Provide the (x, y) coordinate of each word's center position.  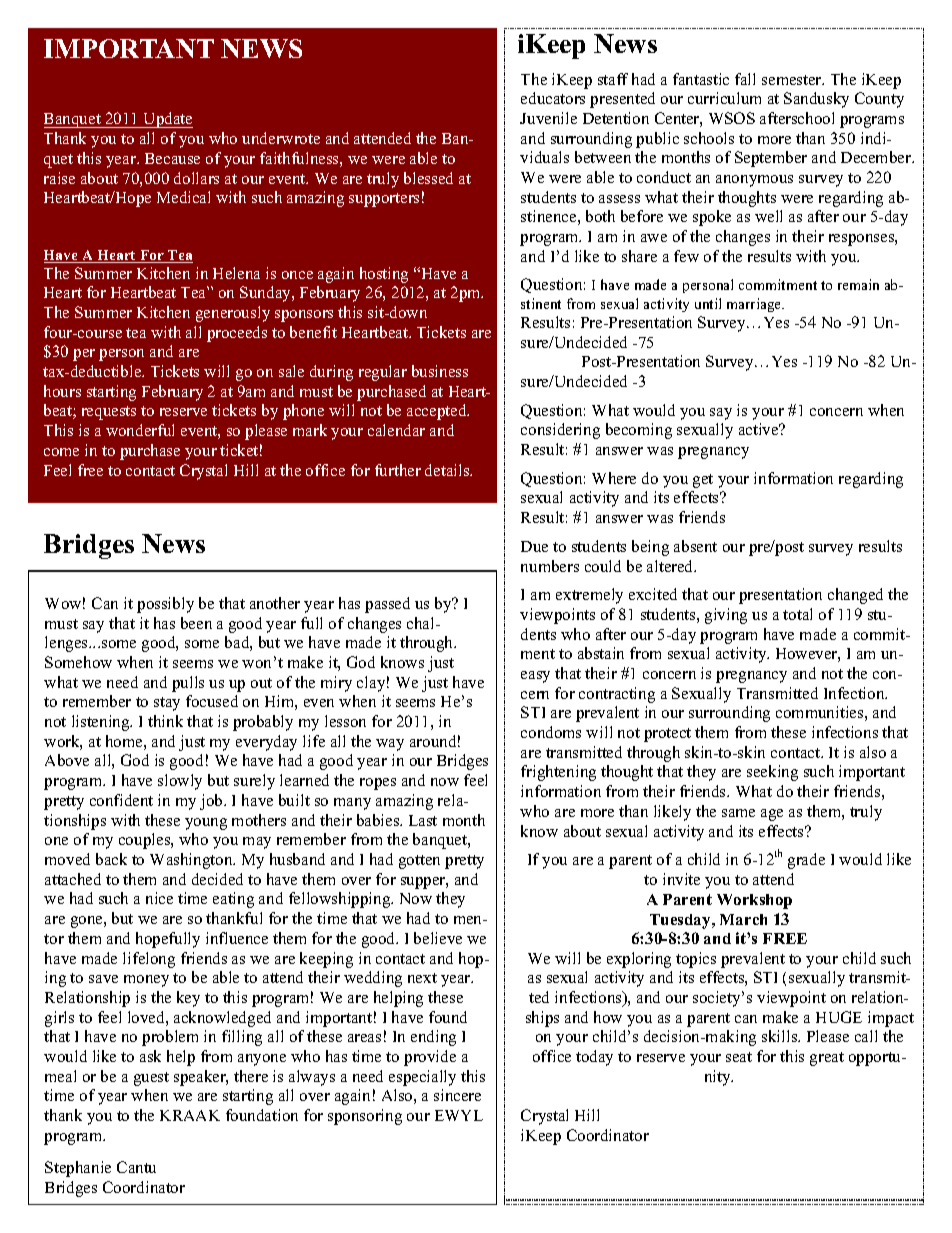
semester (793, 80)
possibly (165, 605)
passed (387, 605)
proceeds (237, 334)
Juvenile (548, 118)
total (797, 614)
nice (159, 898)
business (440, 371)
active (760, 429)
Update (167, 120)
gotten (419, 862)
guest (151, 1079)
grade (806, 861)
